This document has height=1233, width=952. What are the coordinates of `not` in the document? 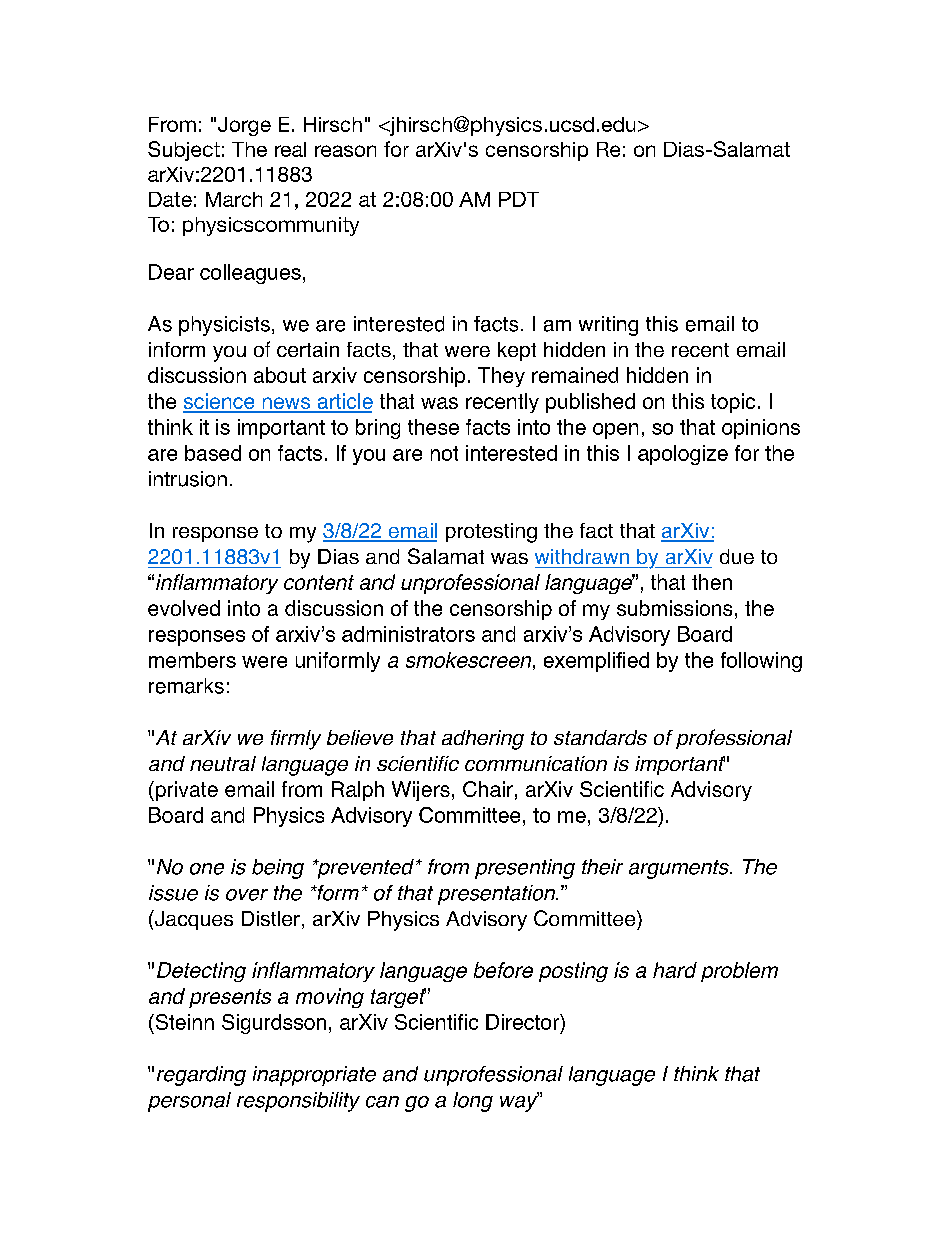 It's located at (444, 453).
